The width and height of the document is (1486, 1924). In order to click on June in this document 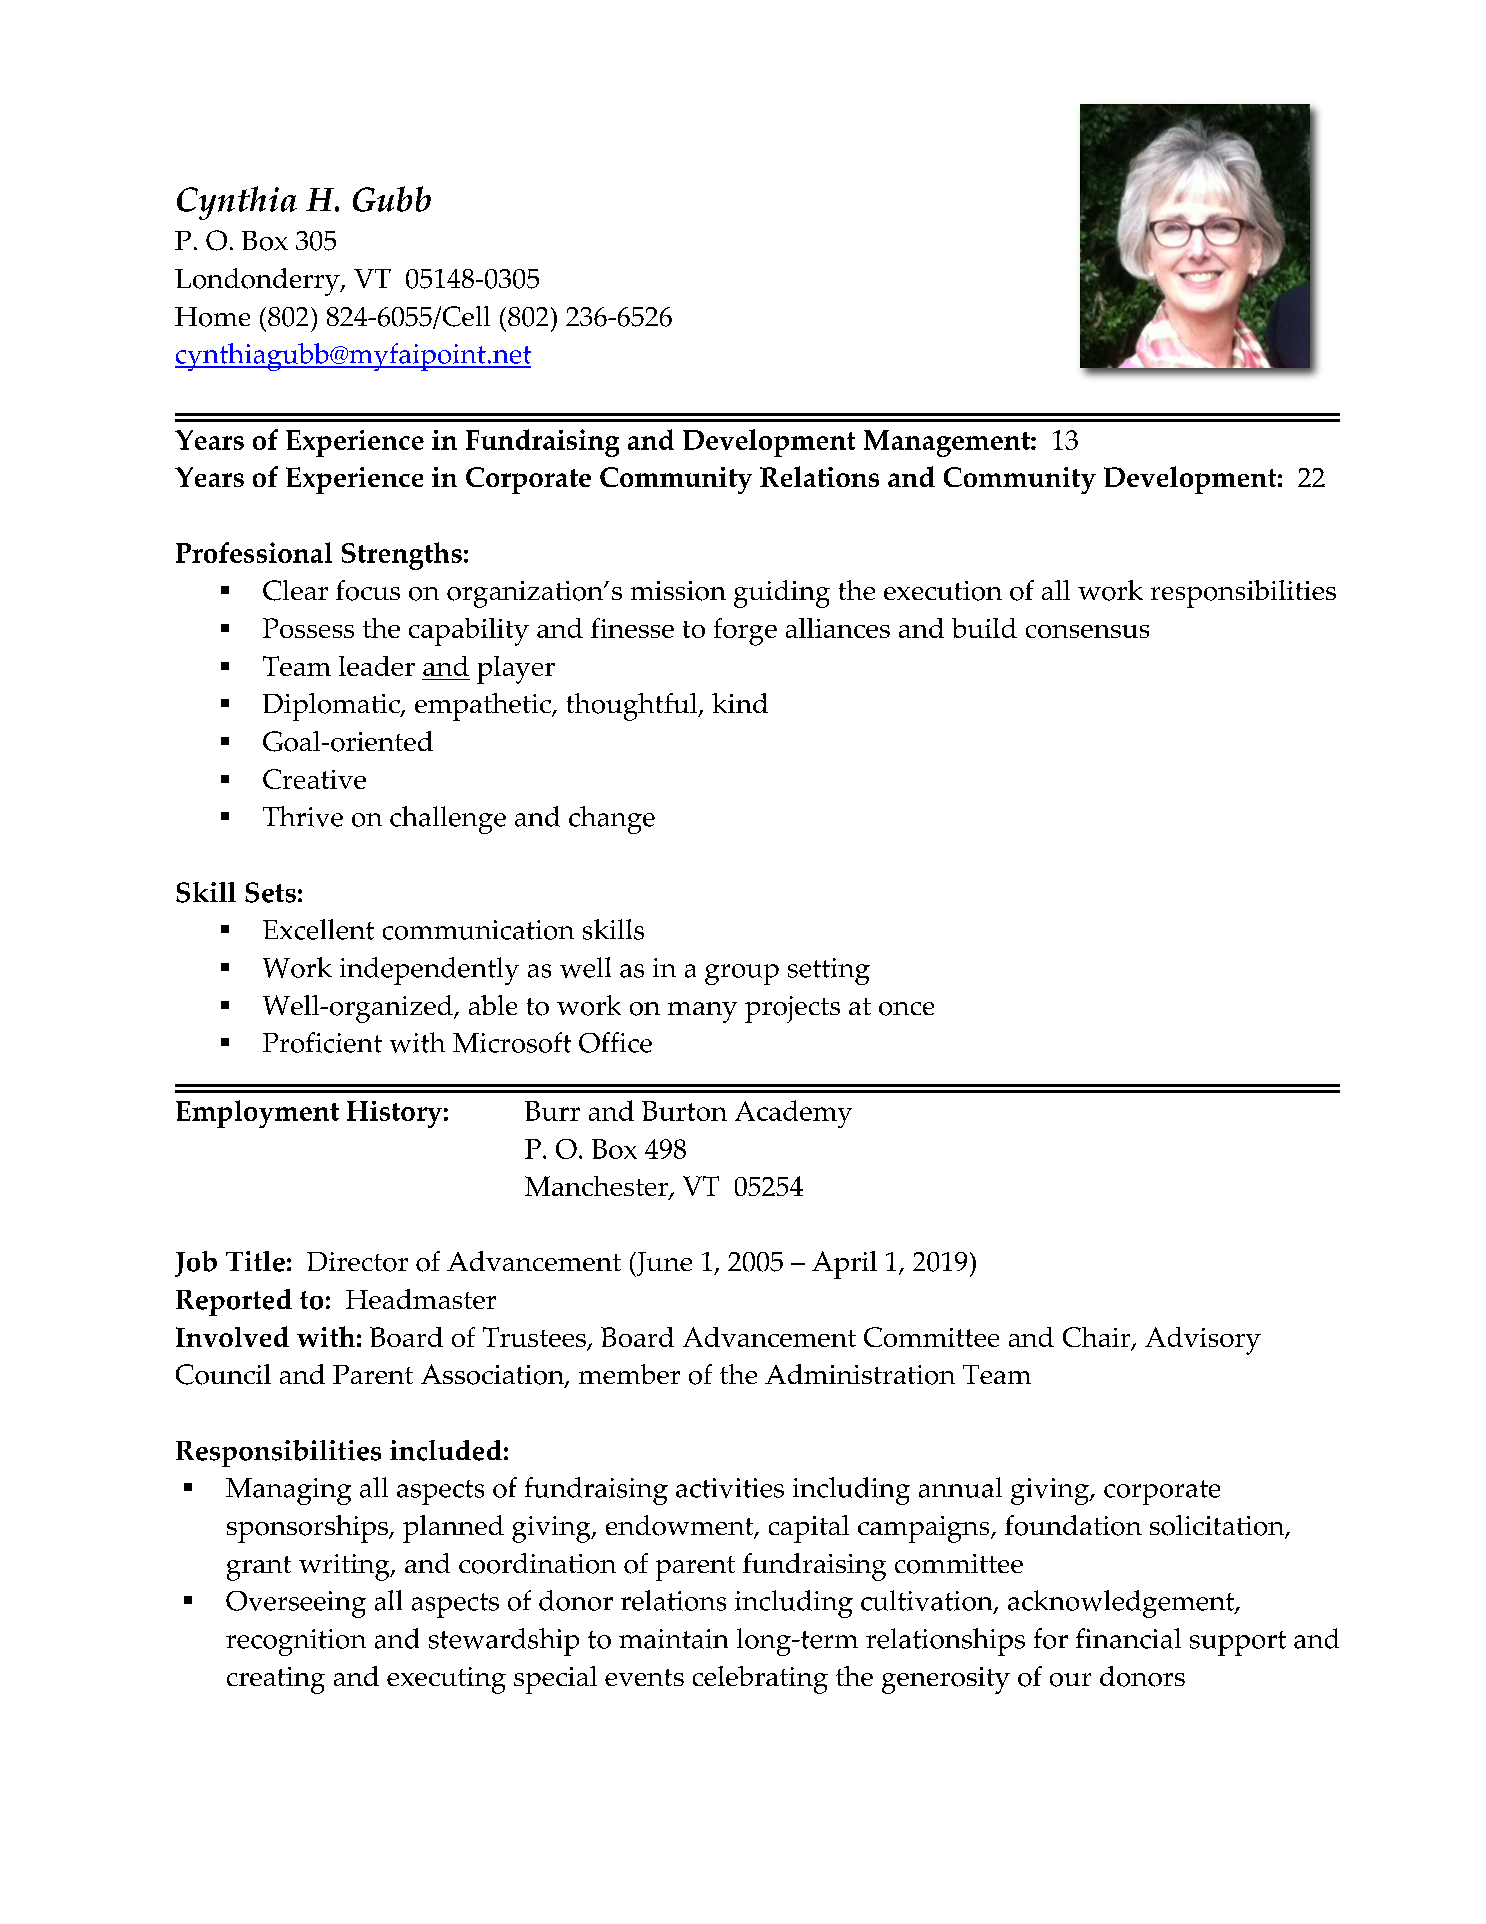, I will do `click(663, 1264)`.
